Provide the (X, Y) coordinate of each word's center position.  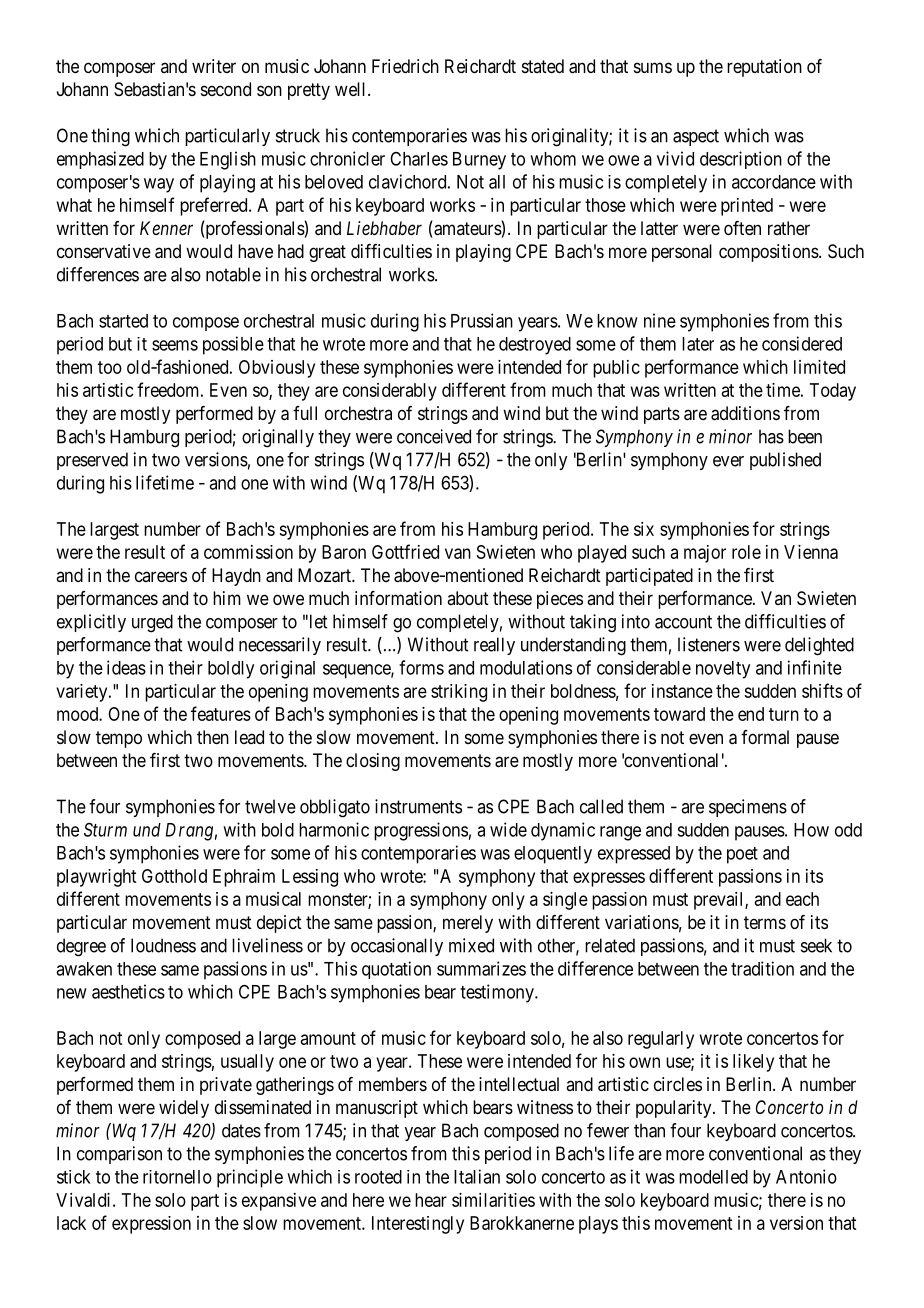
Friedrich (405, 66)
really (494, 646)
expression (151, 1225)
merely (468, 924)
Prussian (482, 320)
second (226, 89)
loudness (163, 945)
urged (152, 623)
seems (175, 345)
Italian (477, 1176)
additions (745, 413)
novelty (723, 670)
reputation (764, 68)
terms (765, 922)
